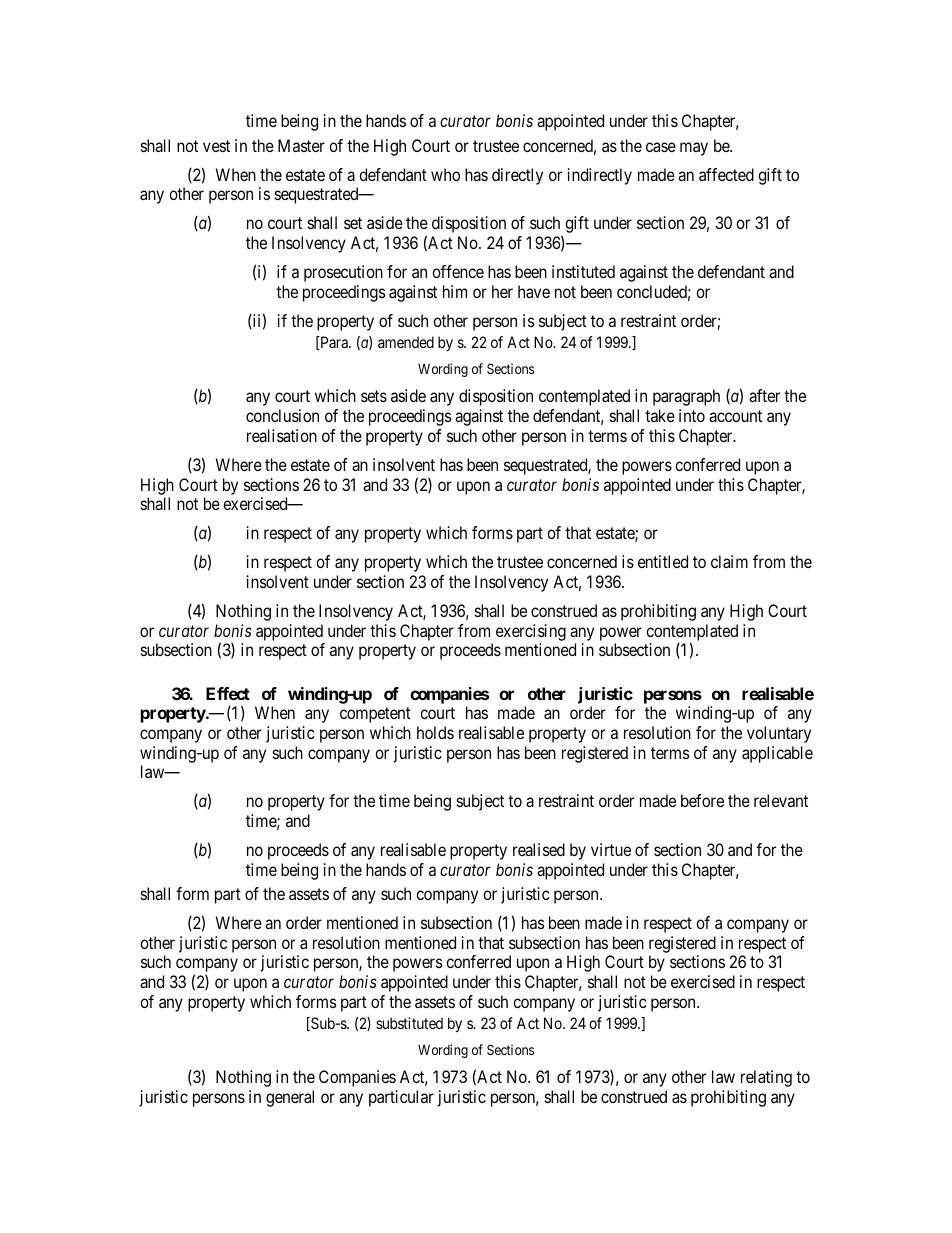 The height and width of the screenshot is (1233, 952). What do you see at coordinates (692, 415) in the screenshot?
I see `into` at bounding box center [692, 415].
